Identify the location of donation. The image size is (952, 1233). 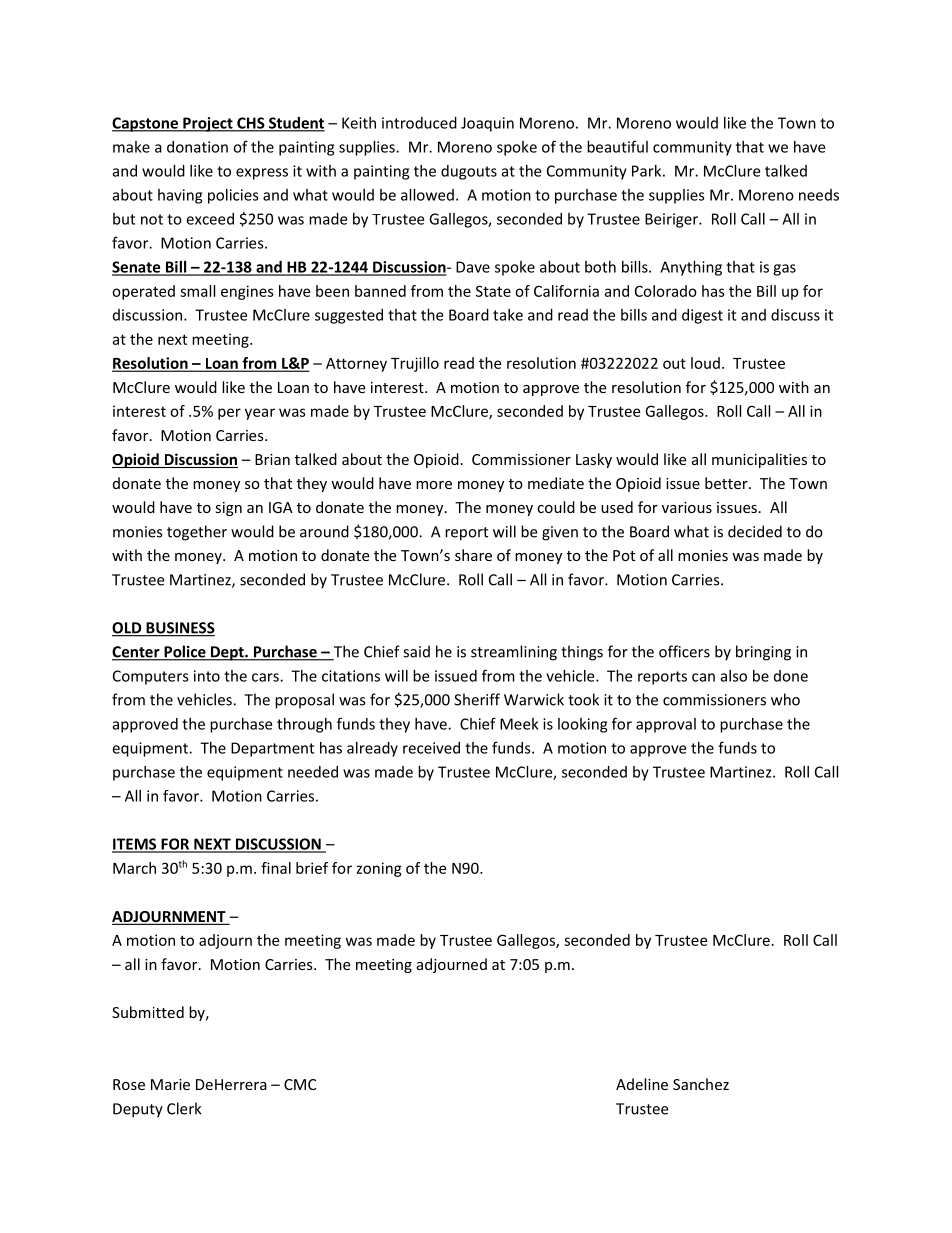
(197, 147).
